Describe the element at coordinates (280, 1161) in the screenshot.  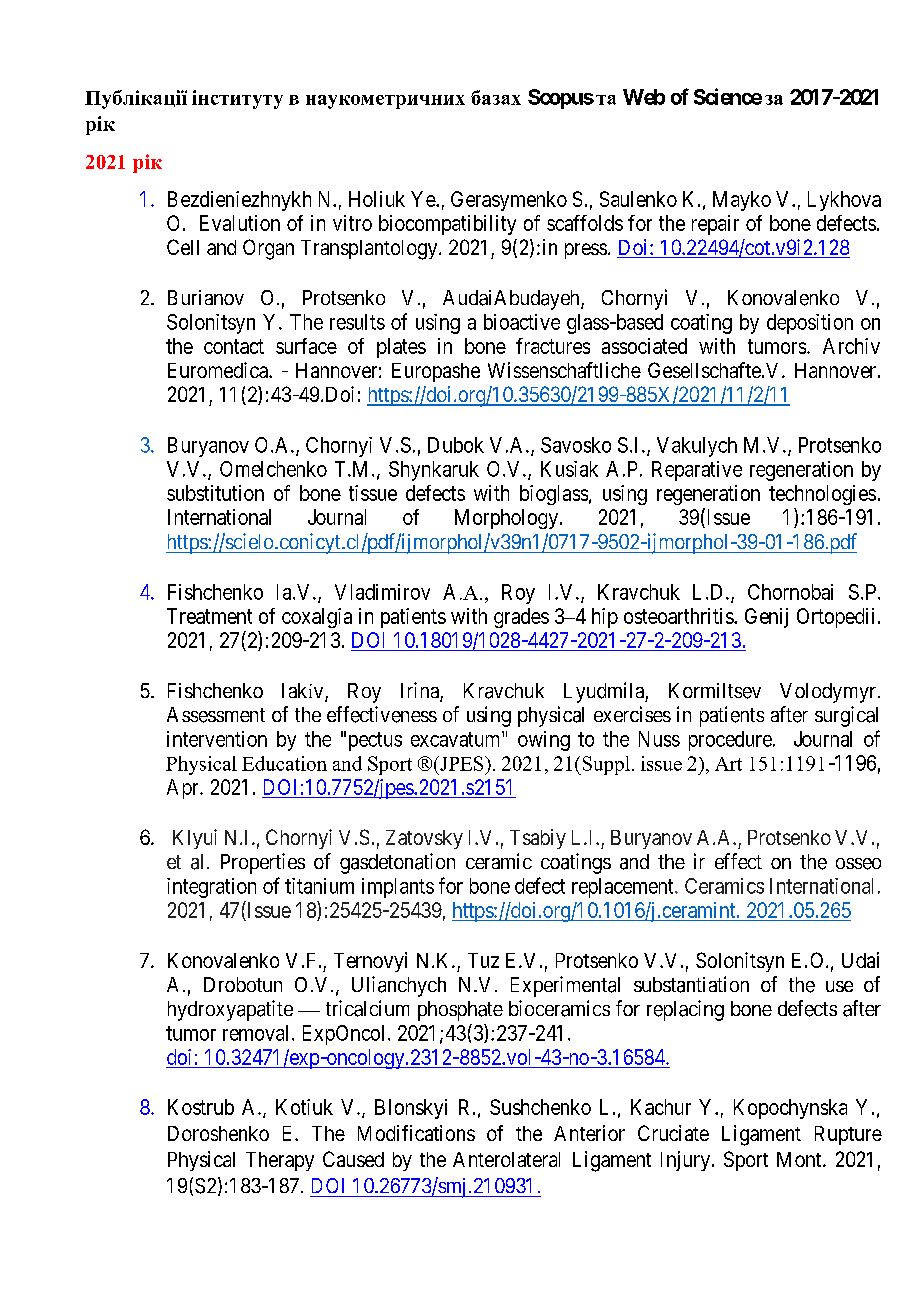
I see `Therapy` at that location.
